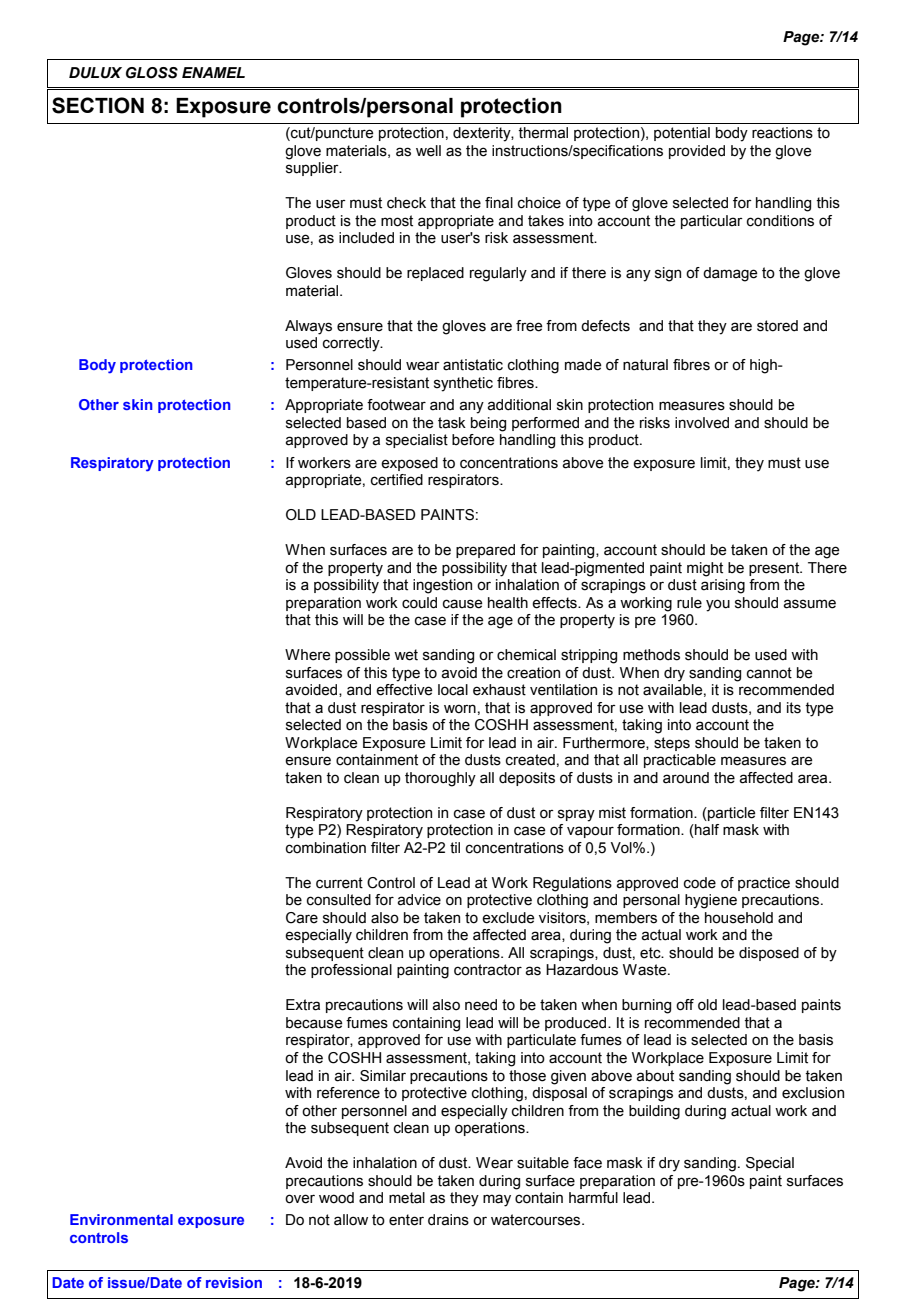  I want to click on stored, so click(777, 326).
